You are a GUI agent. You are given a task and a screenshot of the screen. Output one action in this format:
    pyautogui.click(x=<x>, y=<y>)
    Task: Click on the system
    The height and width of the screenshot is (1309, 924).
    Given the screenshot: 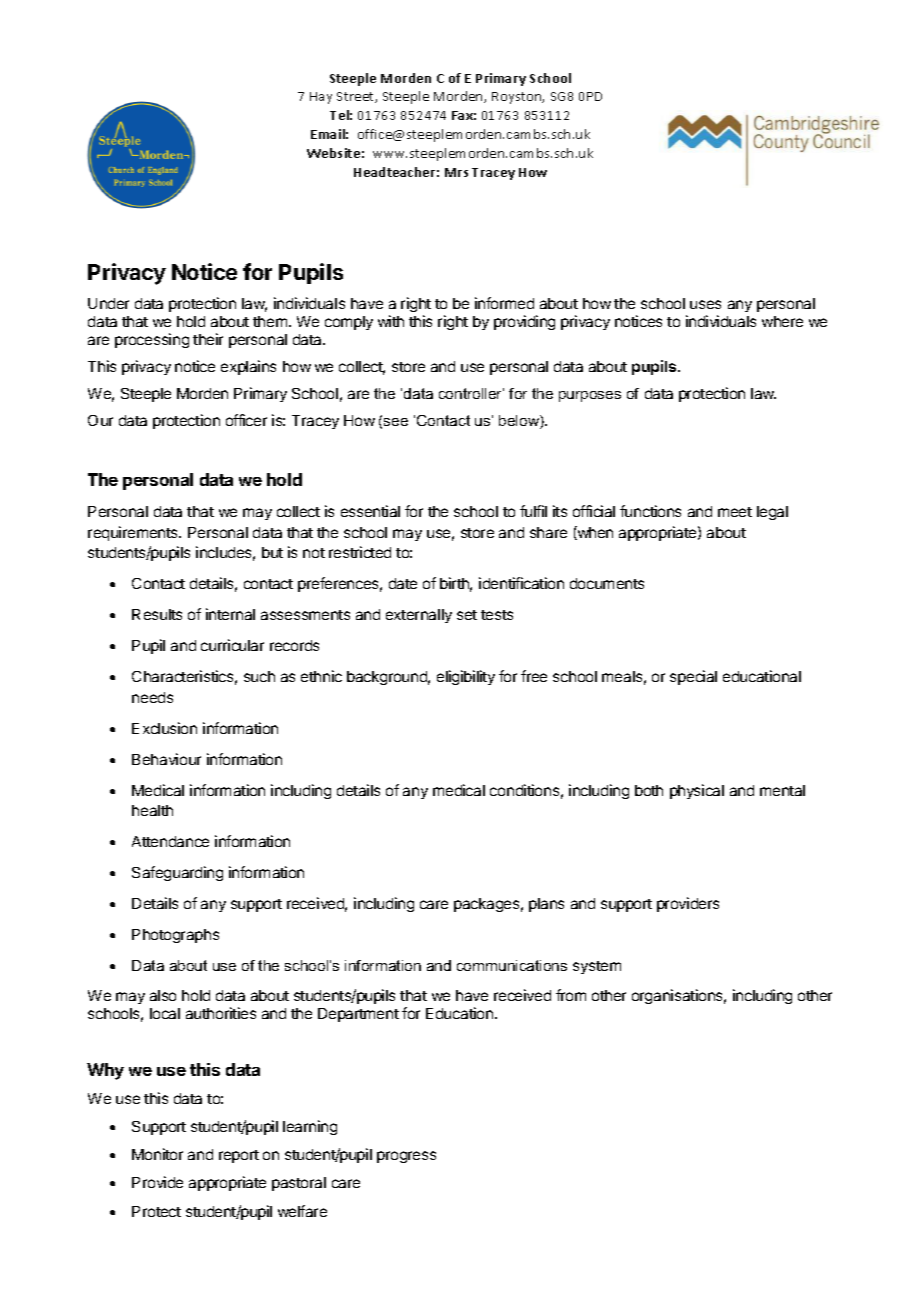 What is the action you would take?
    pyautogui.click(x=597, y=967)
